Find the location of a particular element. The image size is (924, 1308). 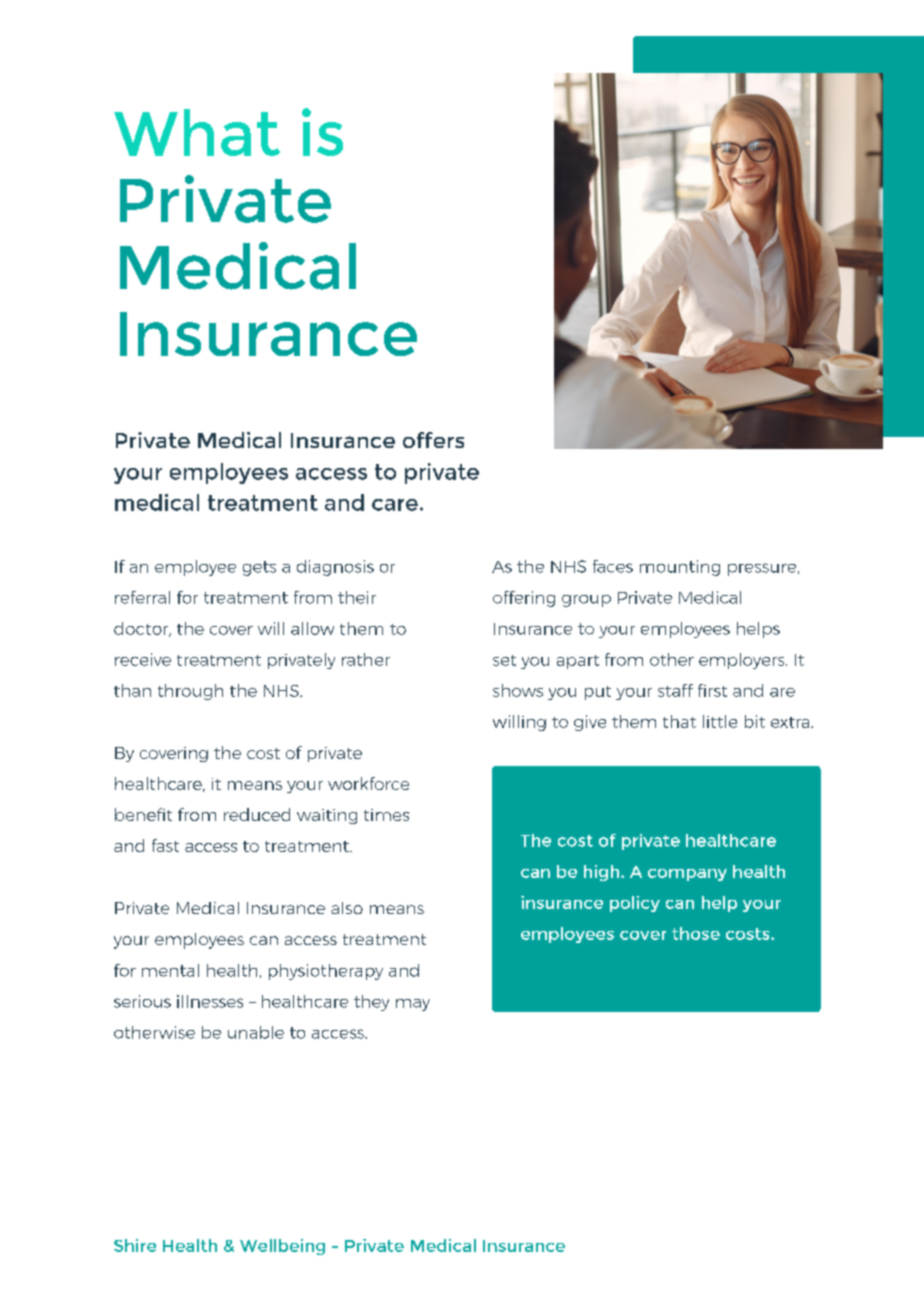

fast is located at coordinates (165, 845).
